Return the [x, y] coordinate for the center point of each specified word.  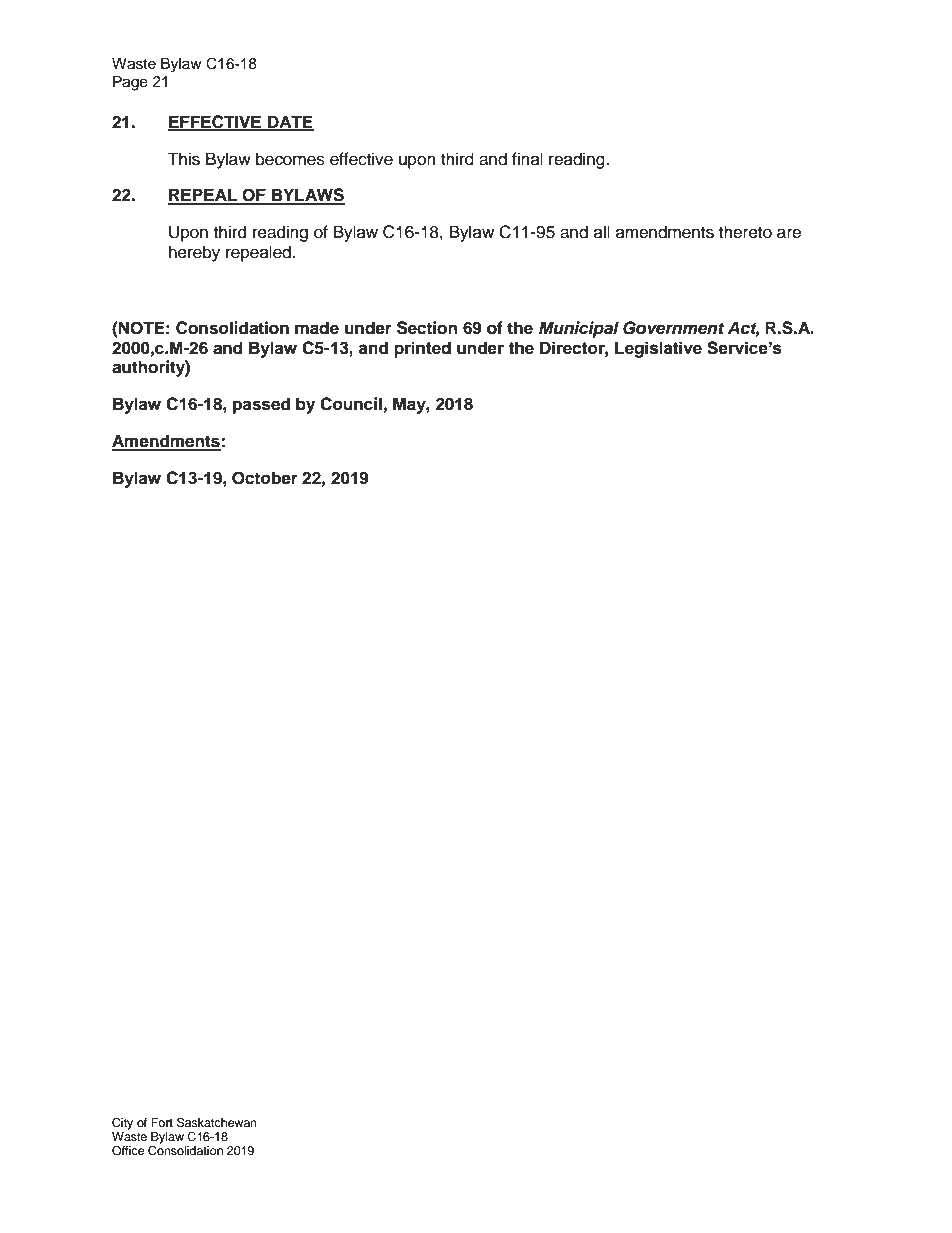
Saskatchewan [217, 1122]
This [184, 159]
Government [673, 328]
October [265, 478]
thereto [745, 232]
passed [261, 405]
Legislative [658, 349]
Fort [162, 1122]
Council [351, 404]
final [527, 158]
